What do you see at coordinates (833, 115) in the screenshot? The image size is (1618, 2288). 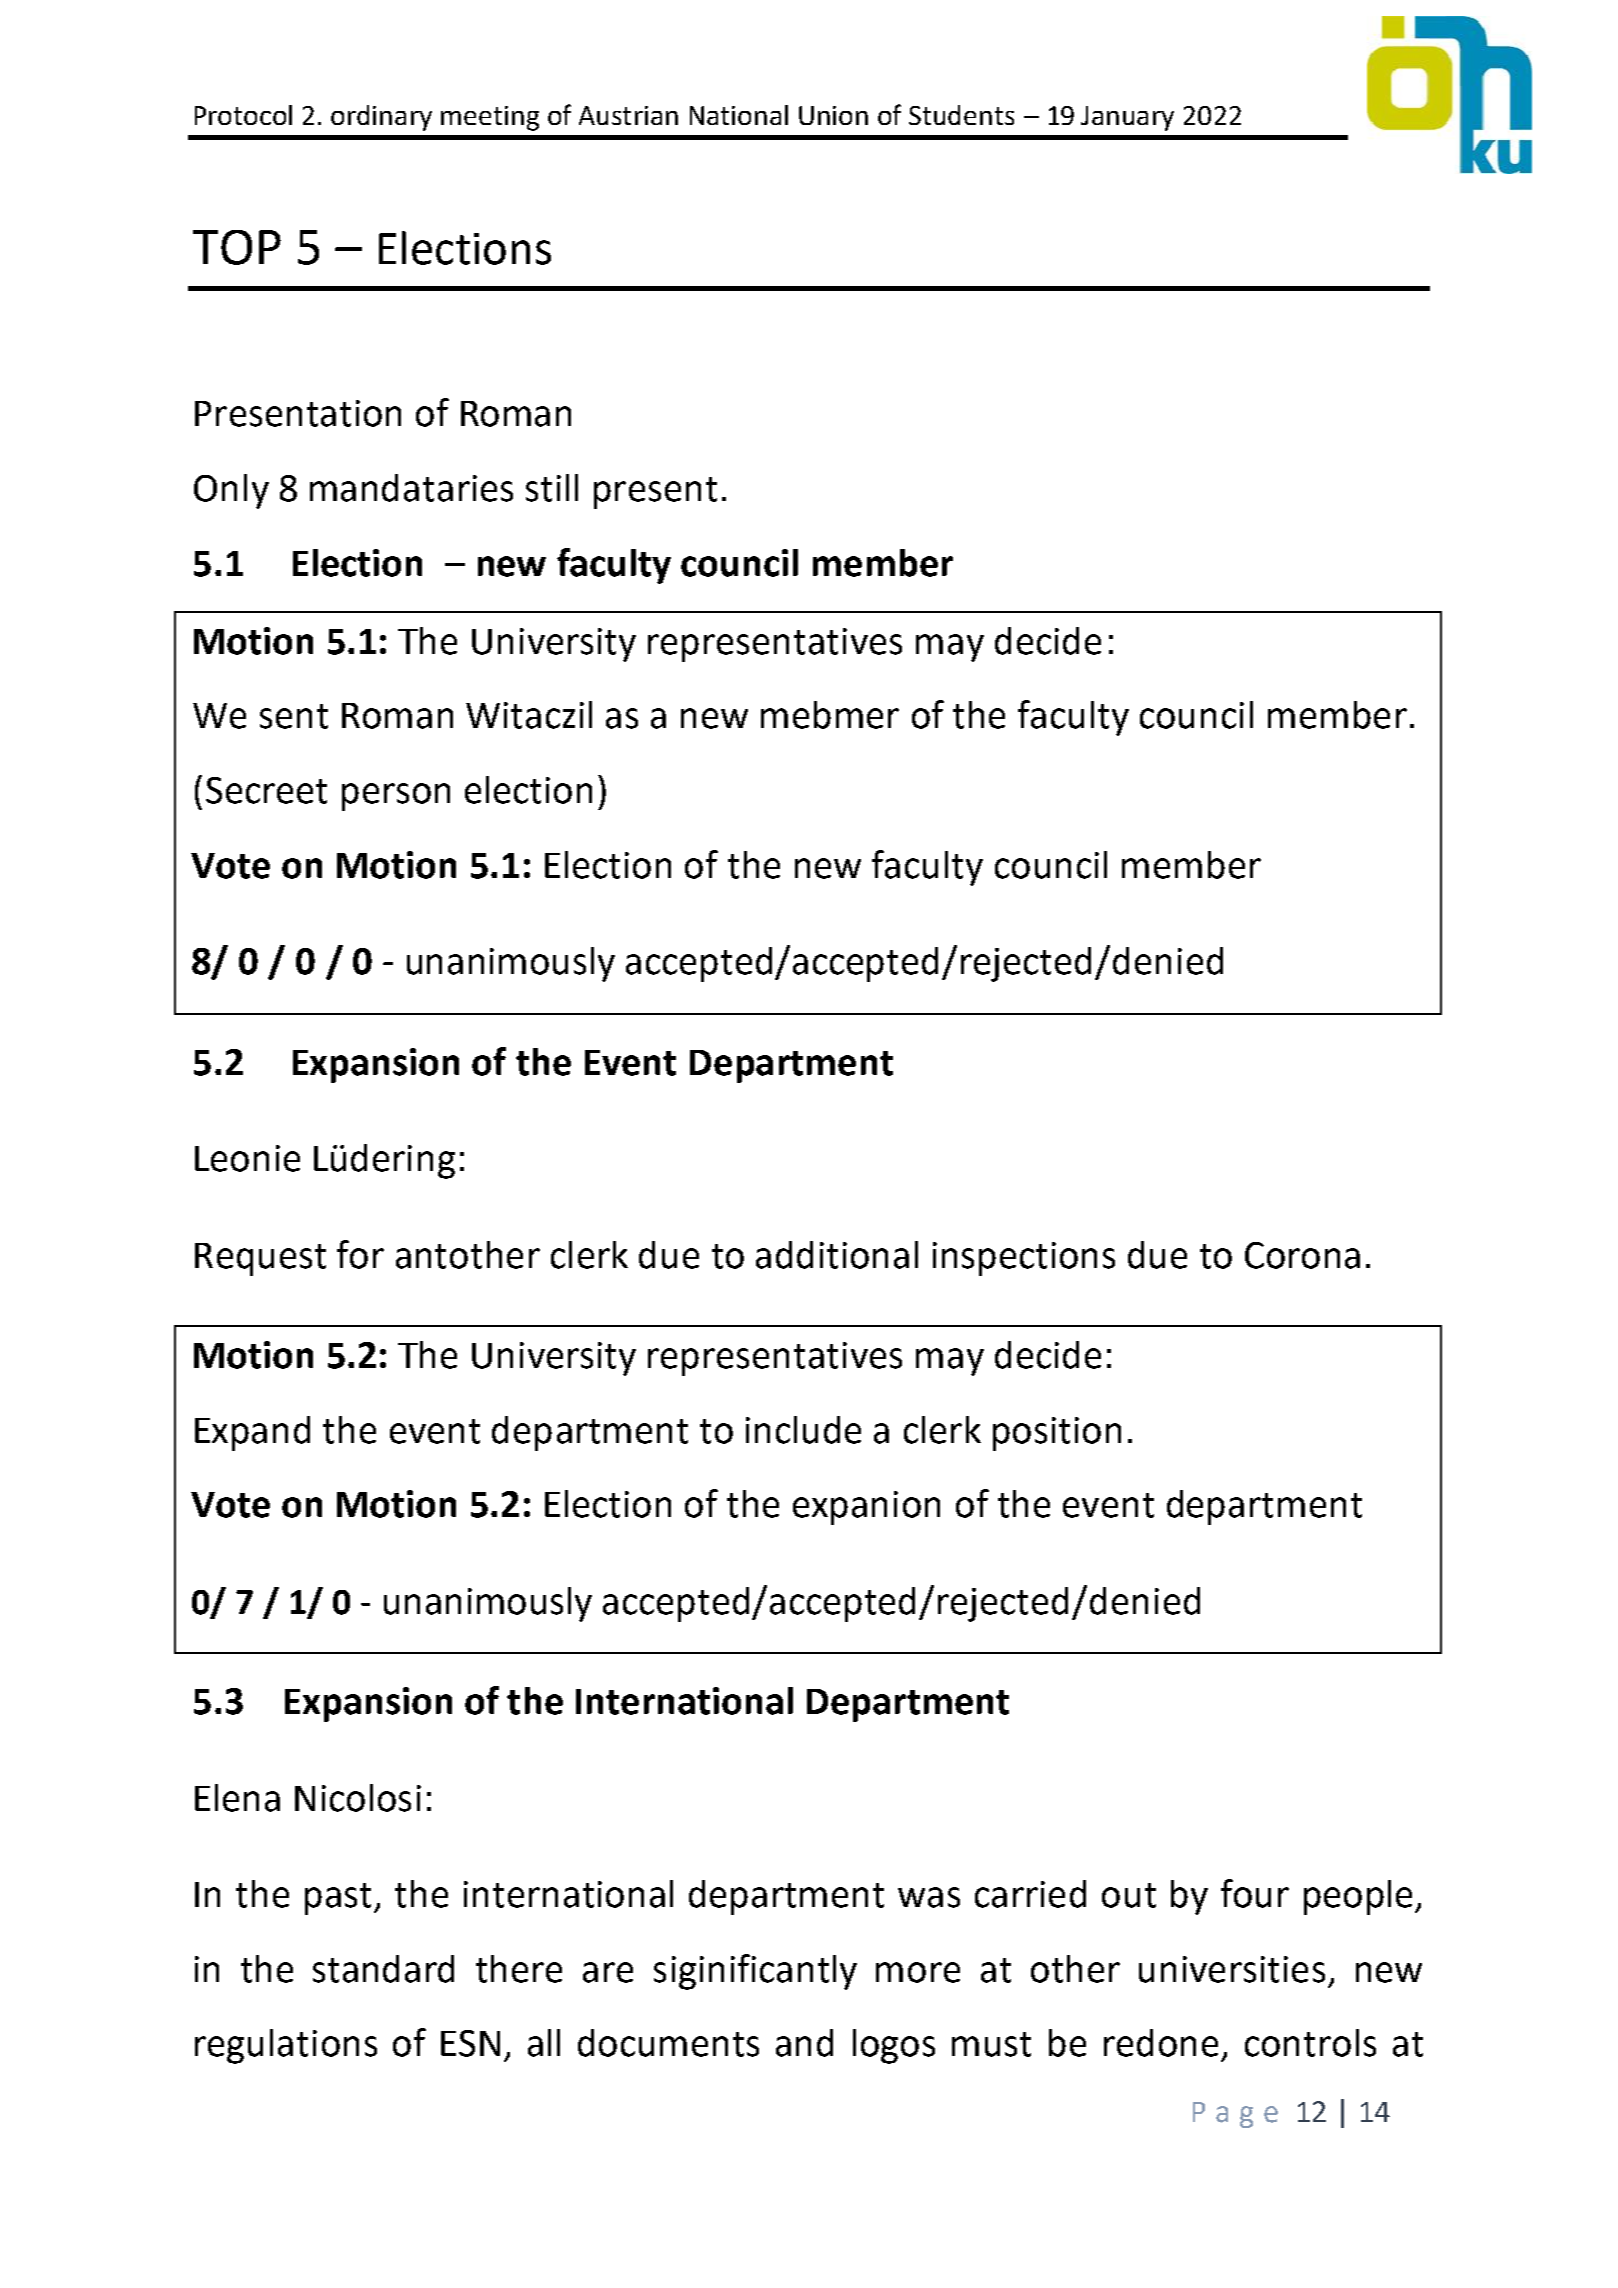 I see `Union` at bounding box center [833, 115].
